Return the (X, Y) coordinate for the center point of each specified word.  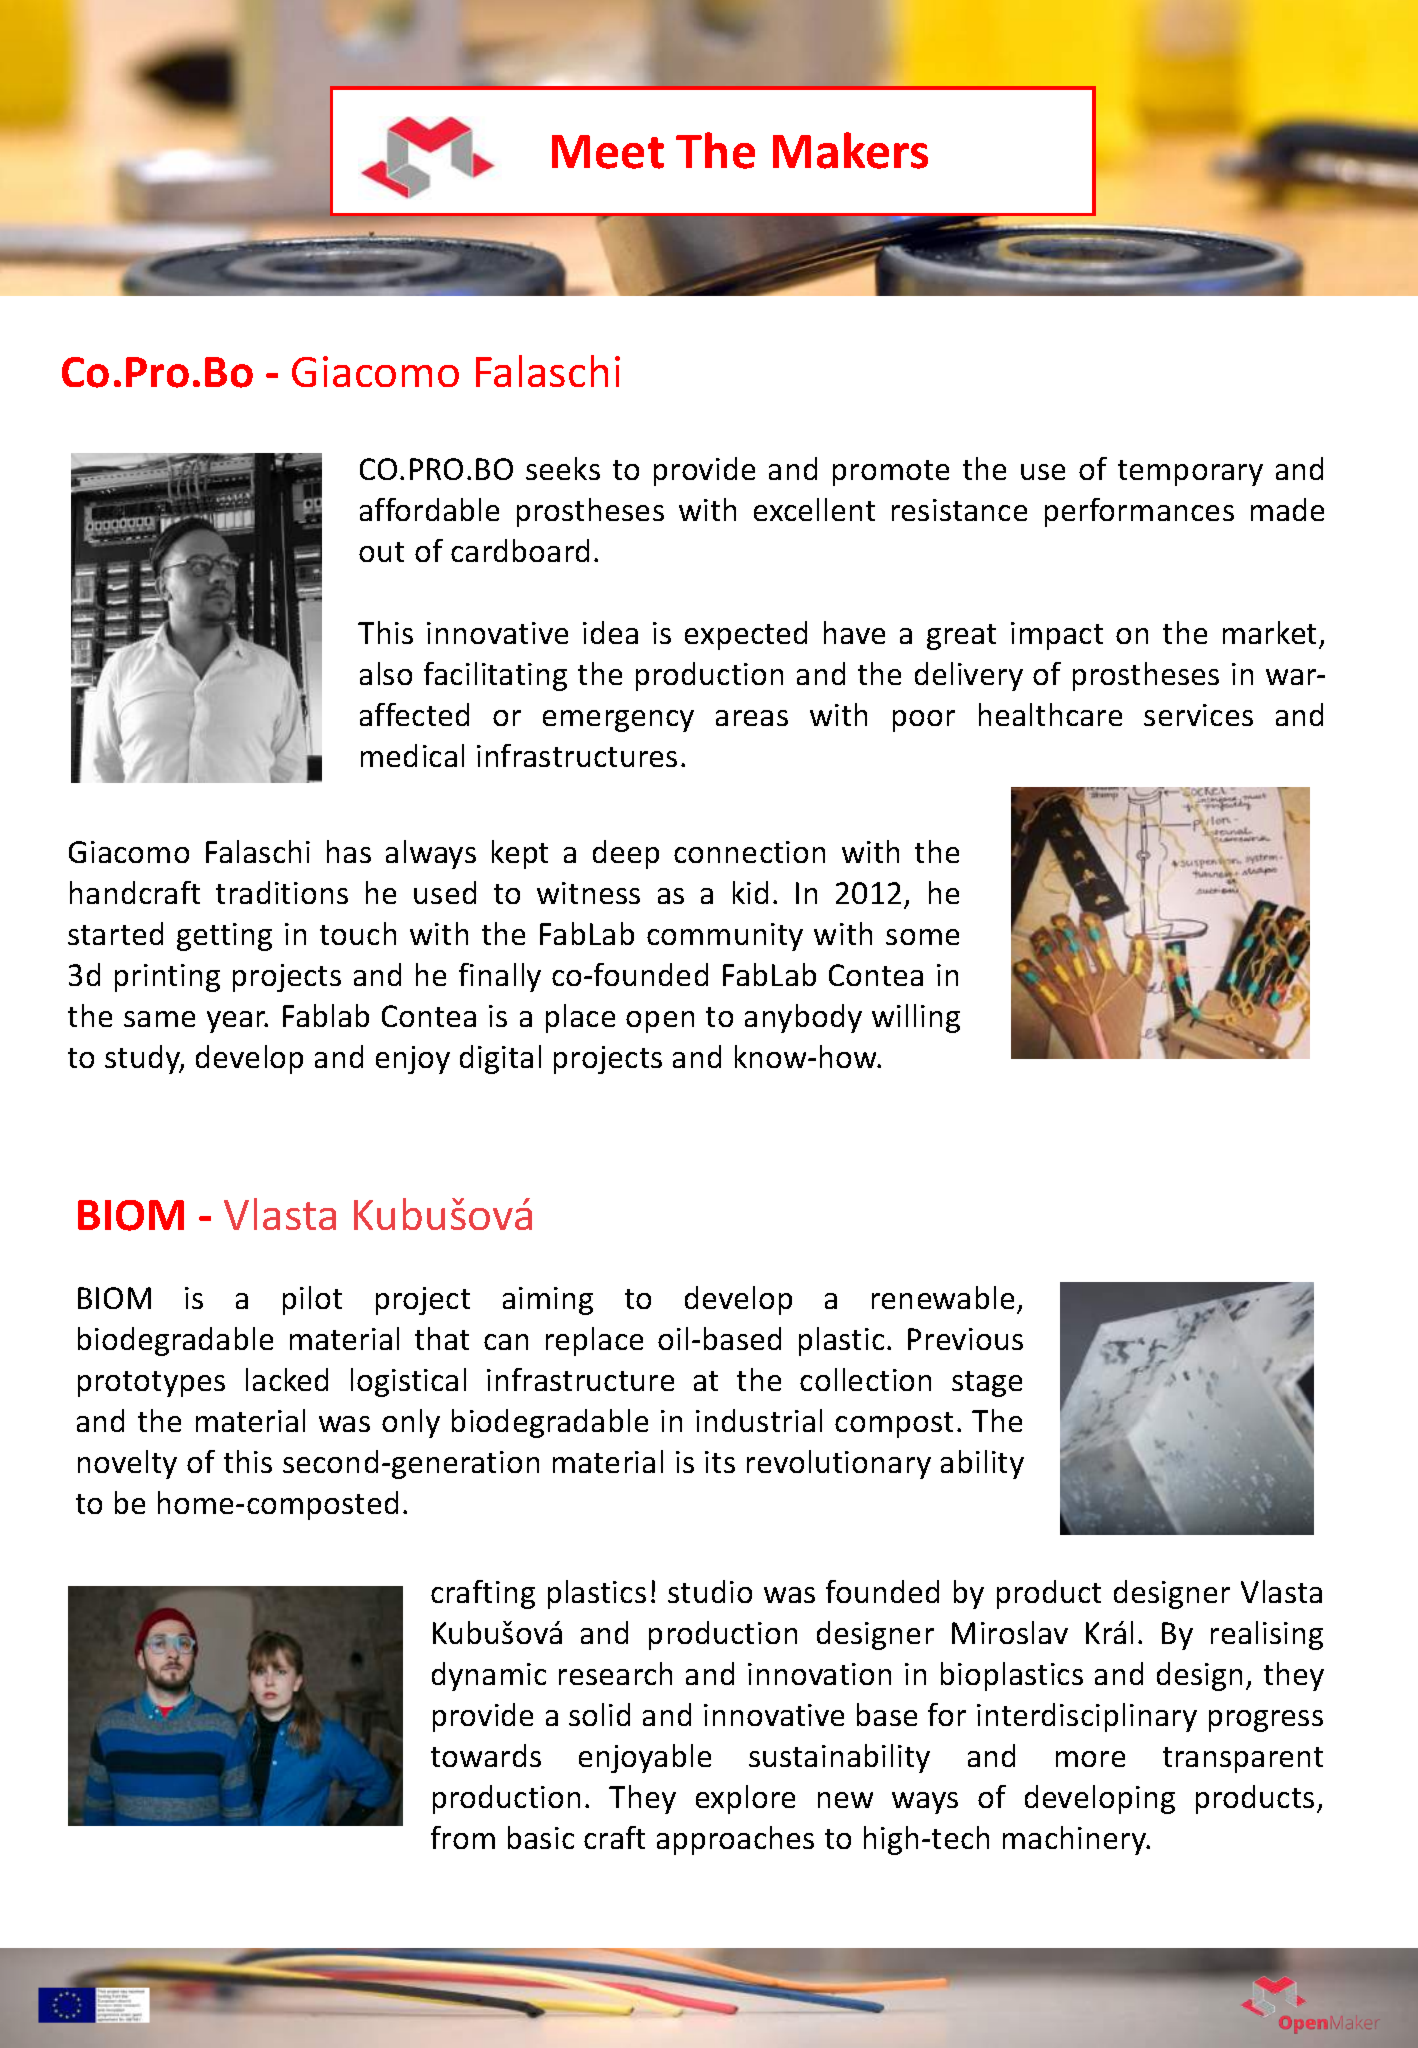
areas (752, 718)
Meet (608, 152)
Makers (850, 150)
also (386, 673)
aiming (548, 1301)
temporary (1190, 473)
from (463, 1837)
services (1198, 715)
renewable (943, 1297)
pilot (312, 1300)
